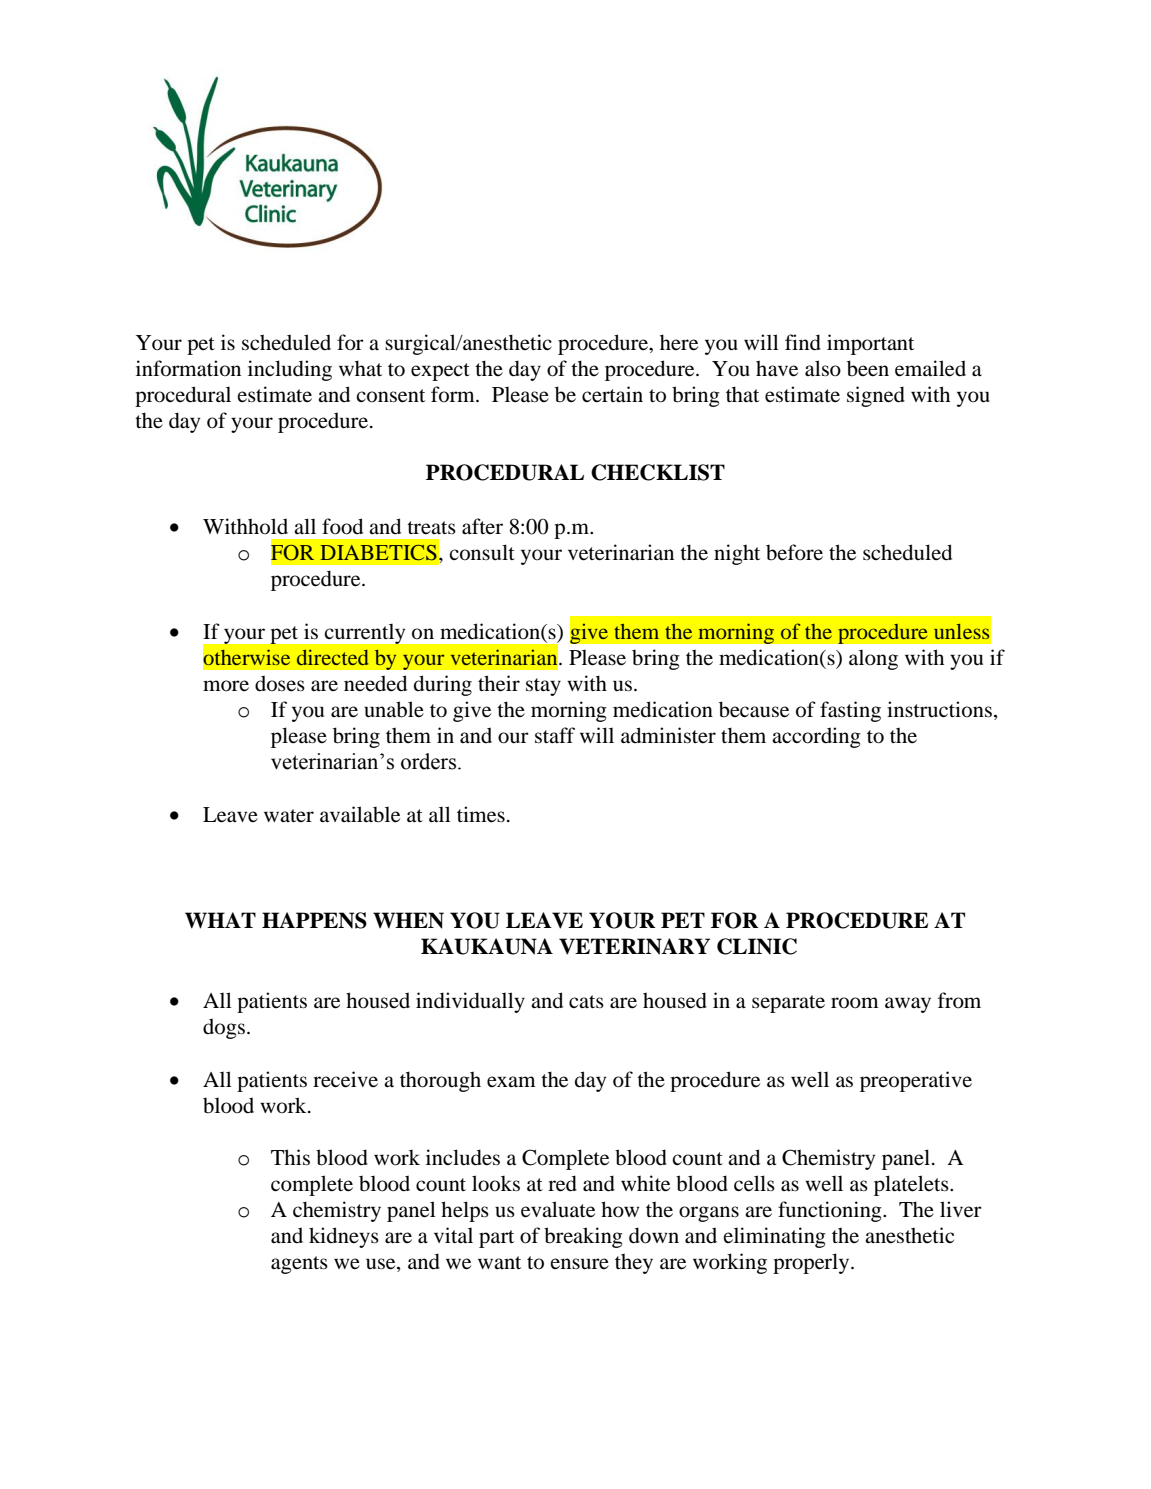 Image resolution: width=1151 pixels, height=1489 pixels. What do you see at coordinates (612, 394) in the screenshot?
I see `certain` at bounding box center [612, 394].
